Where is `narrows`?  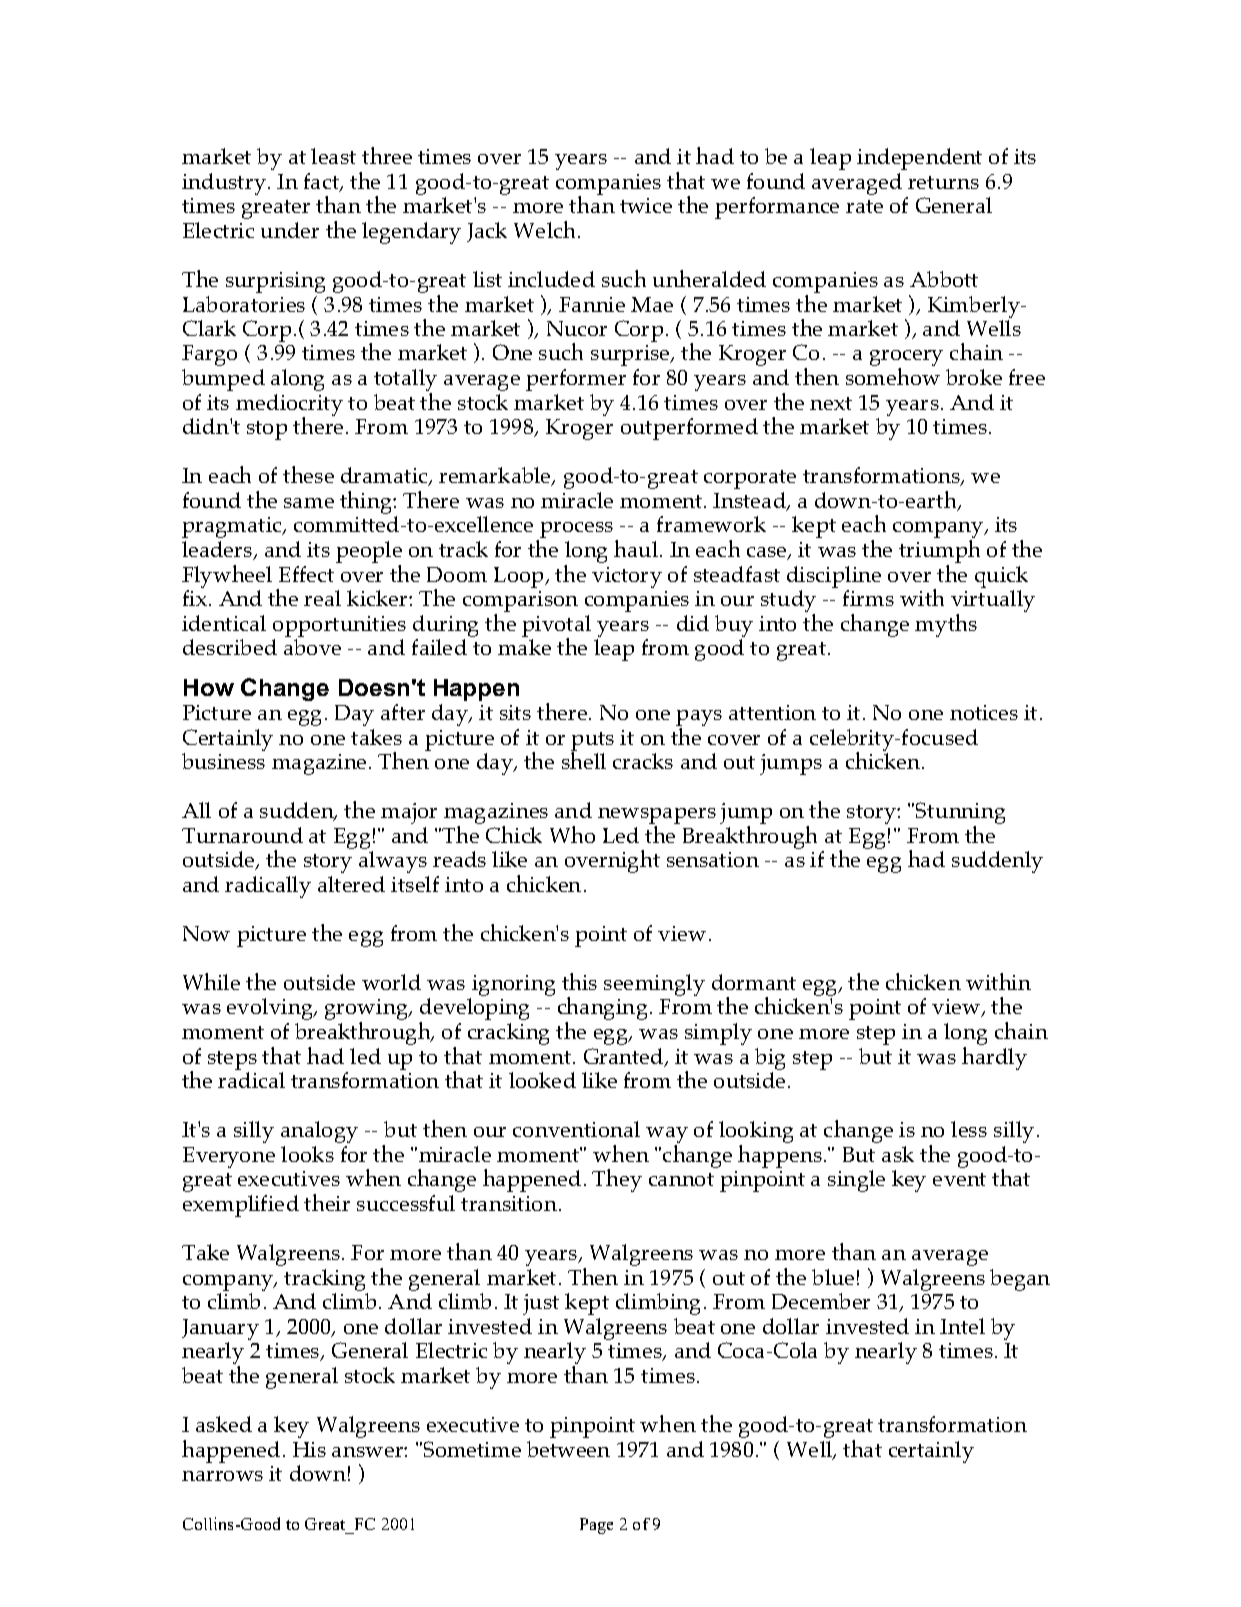 narrows is located at coordinates (222, 1476).
